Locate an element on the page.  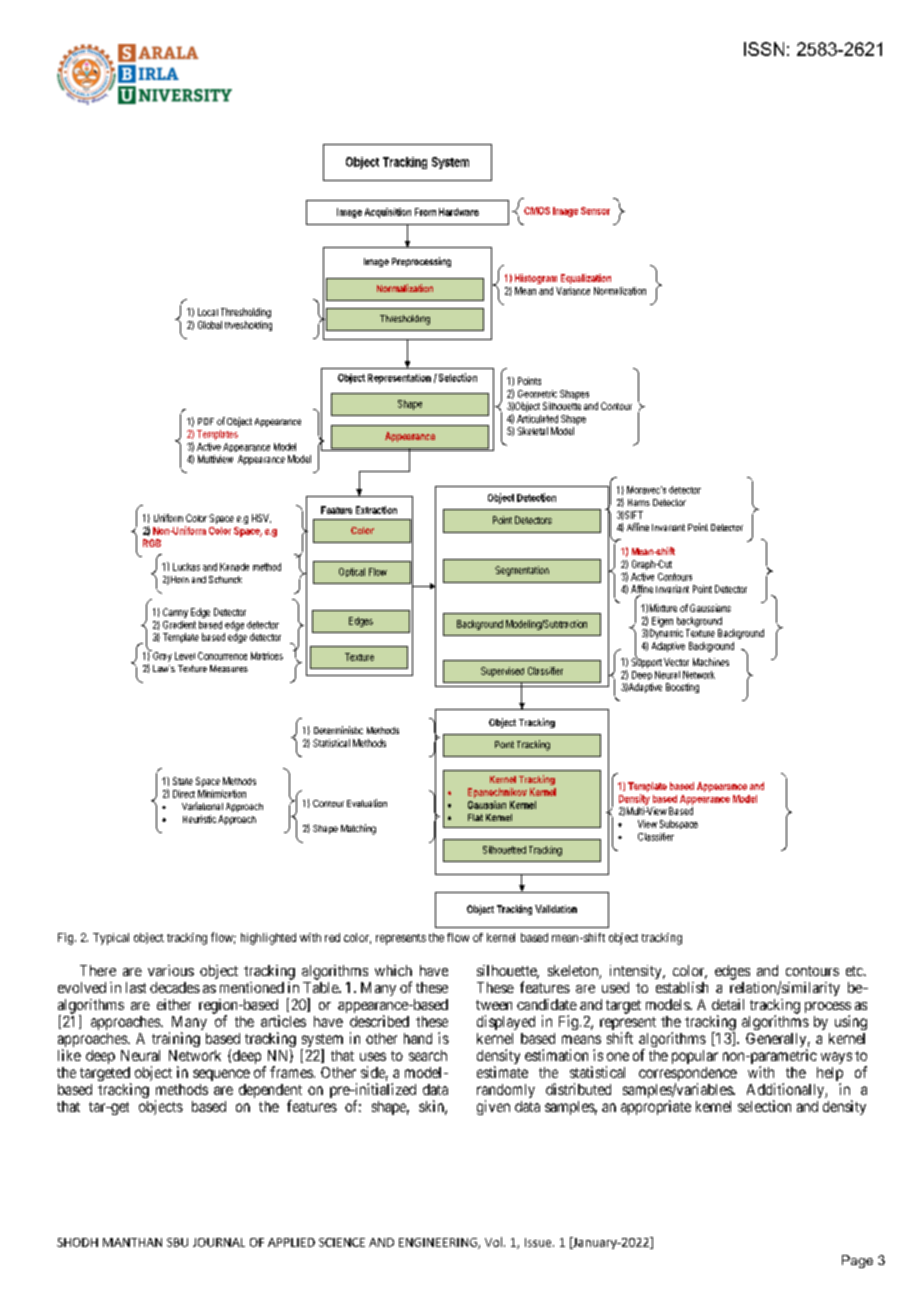
JOURNAL is located at coordinates (219, 1242).
